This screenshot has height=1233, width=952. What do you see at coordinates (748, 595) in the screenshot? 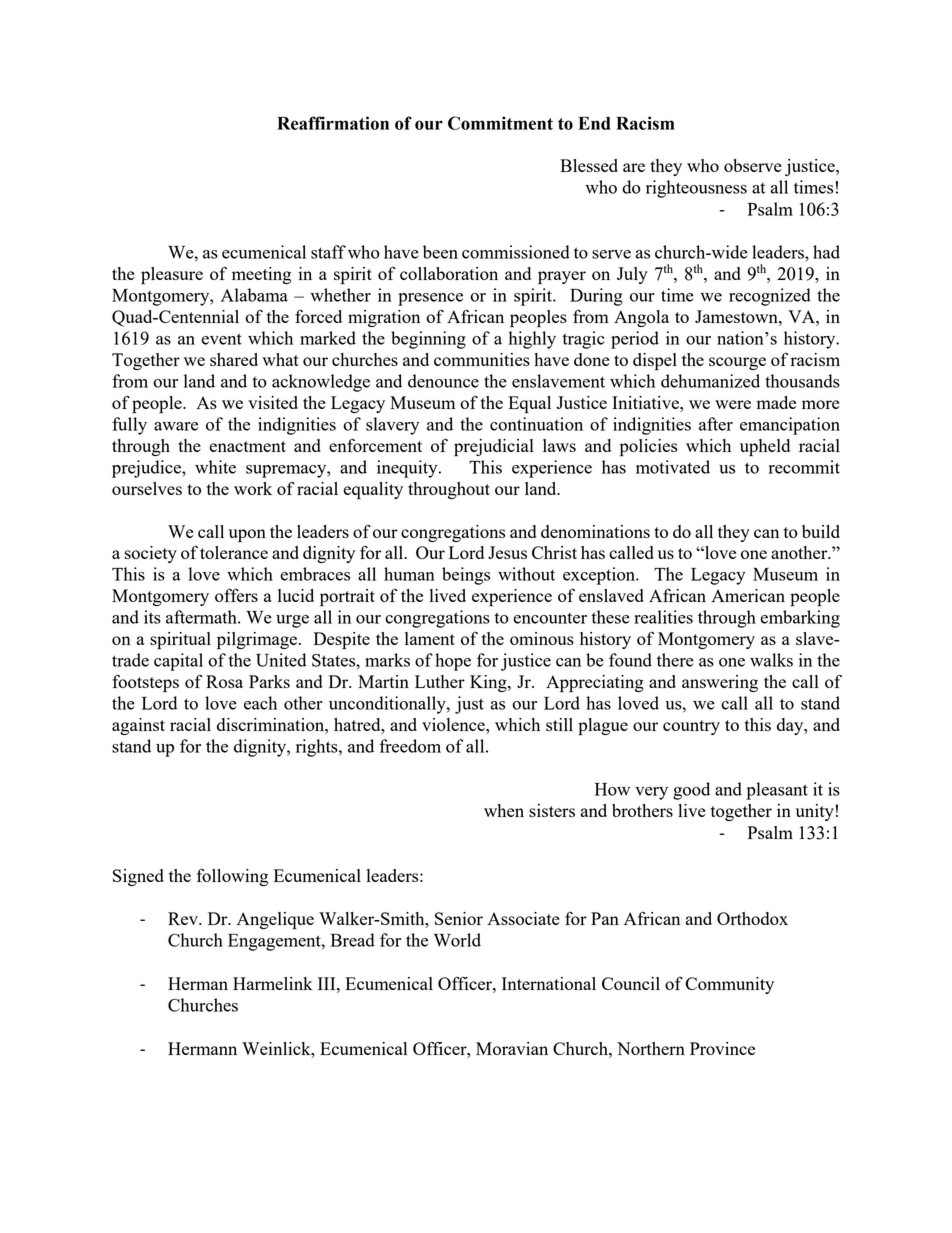
I see `American` at bounding box center [748, 595].
